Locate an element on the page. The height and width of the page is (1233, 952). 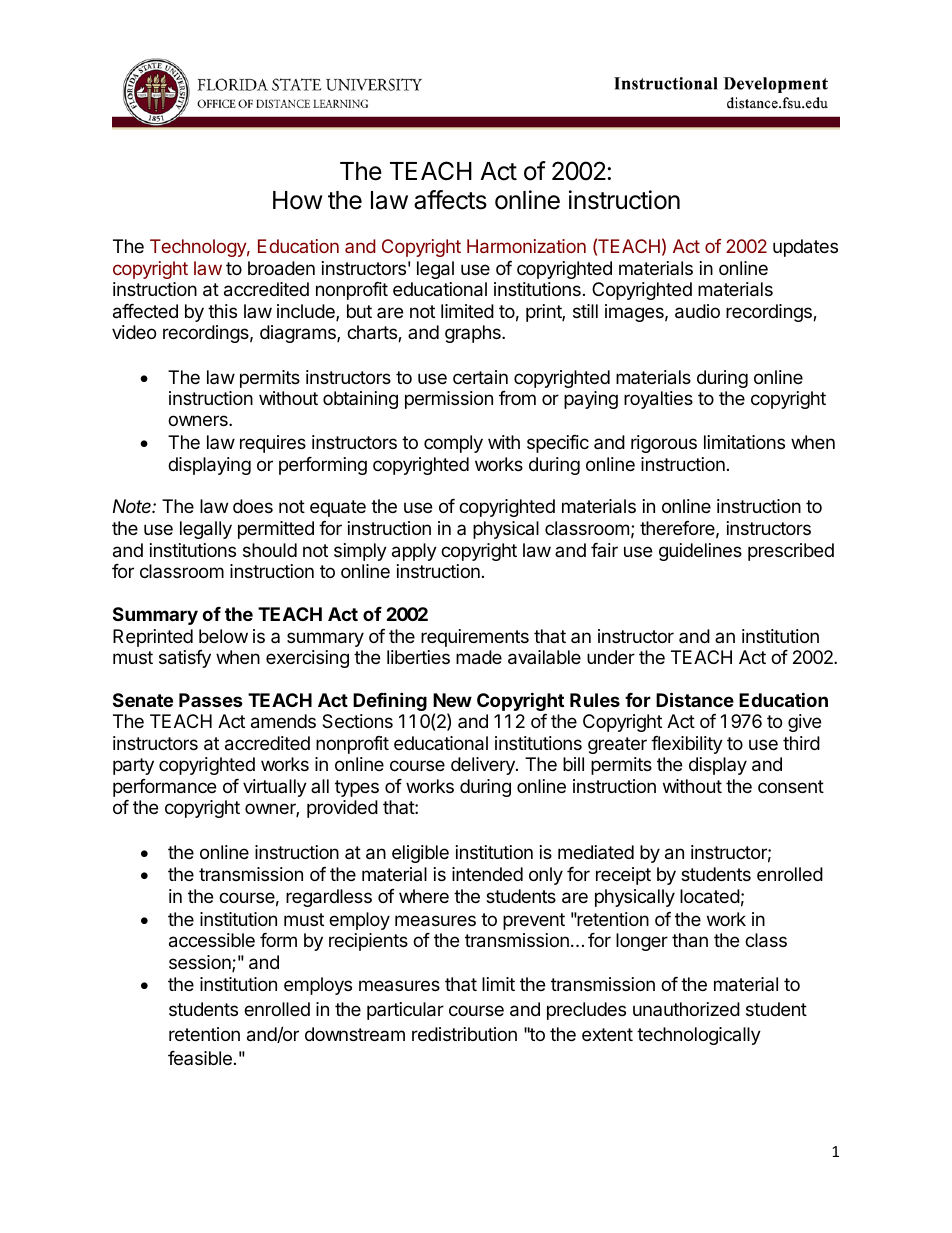
royalties is located at coordinates (658, 400).
